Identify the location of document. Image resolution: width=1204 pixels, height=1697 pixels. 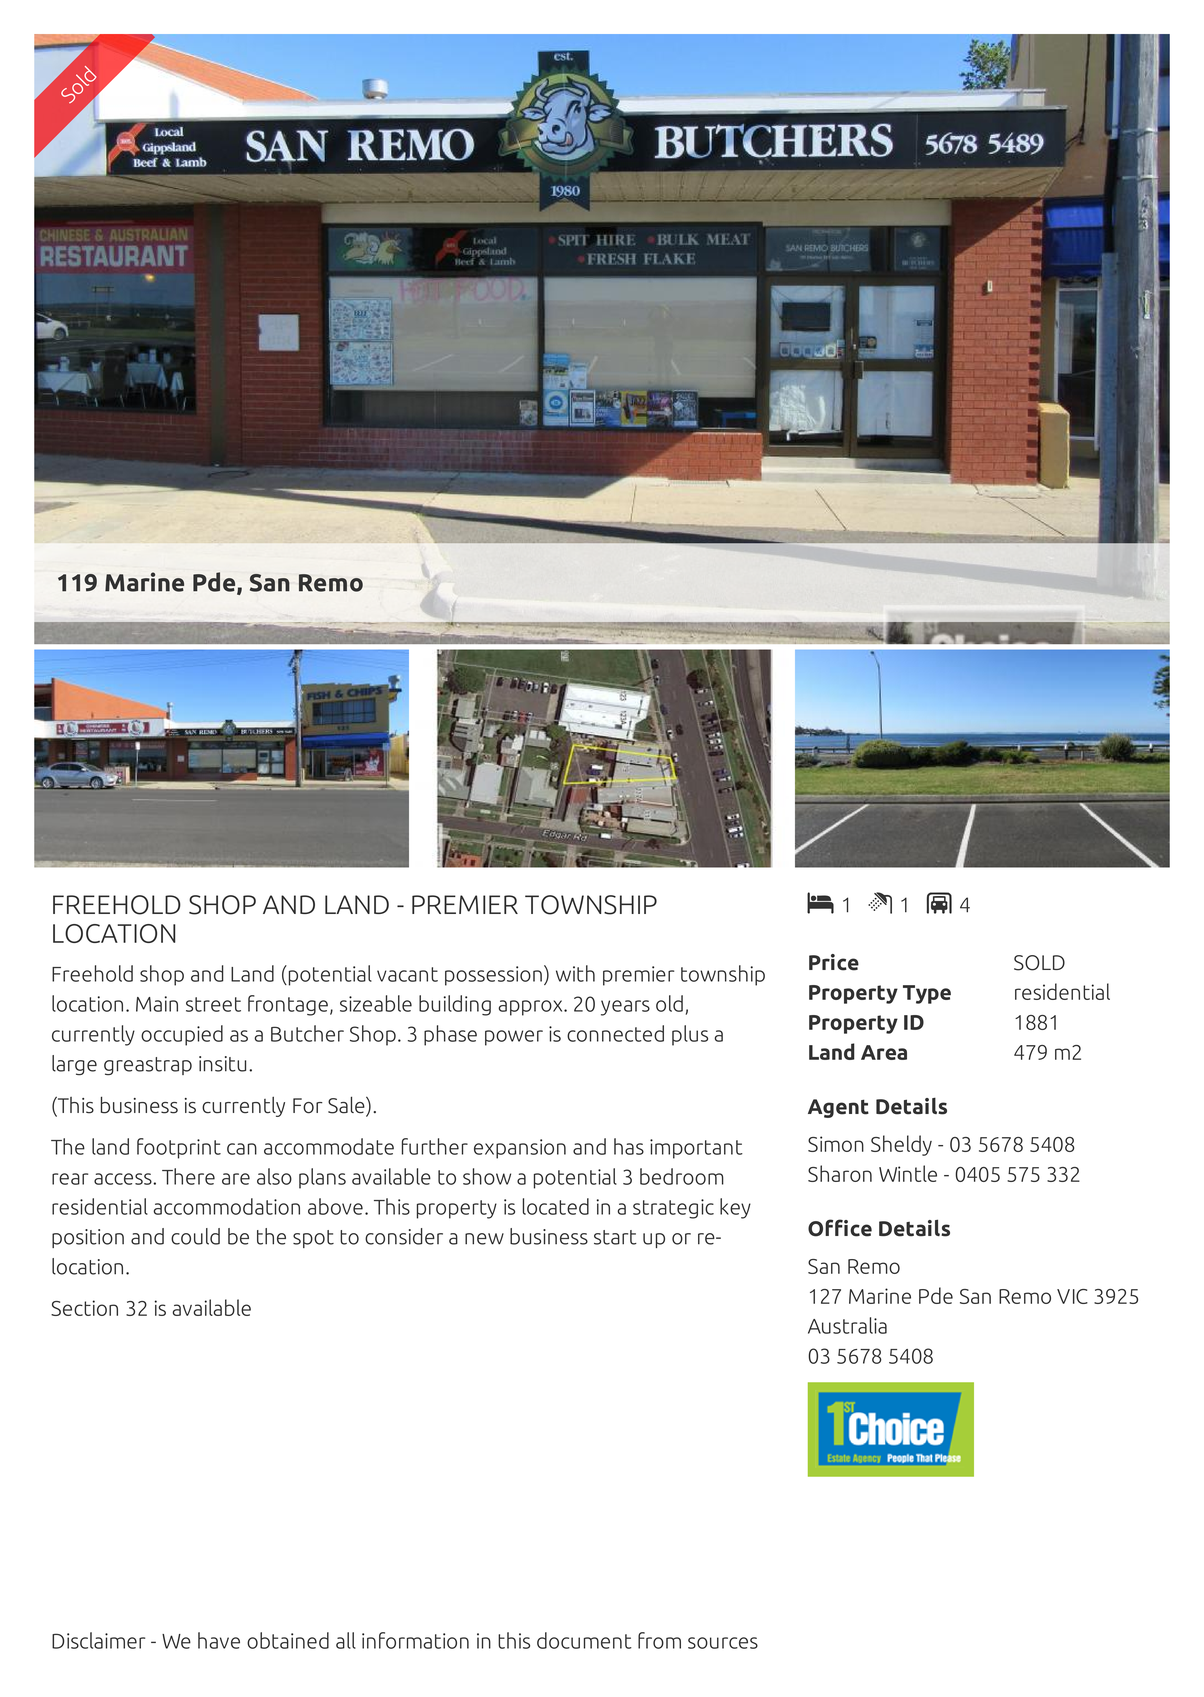
(584, 1640).
